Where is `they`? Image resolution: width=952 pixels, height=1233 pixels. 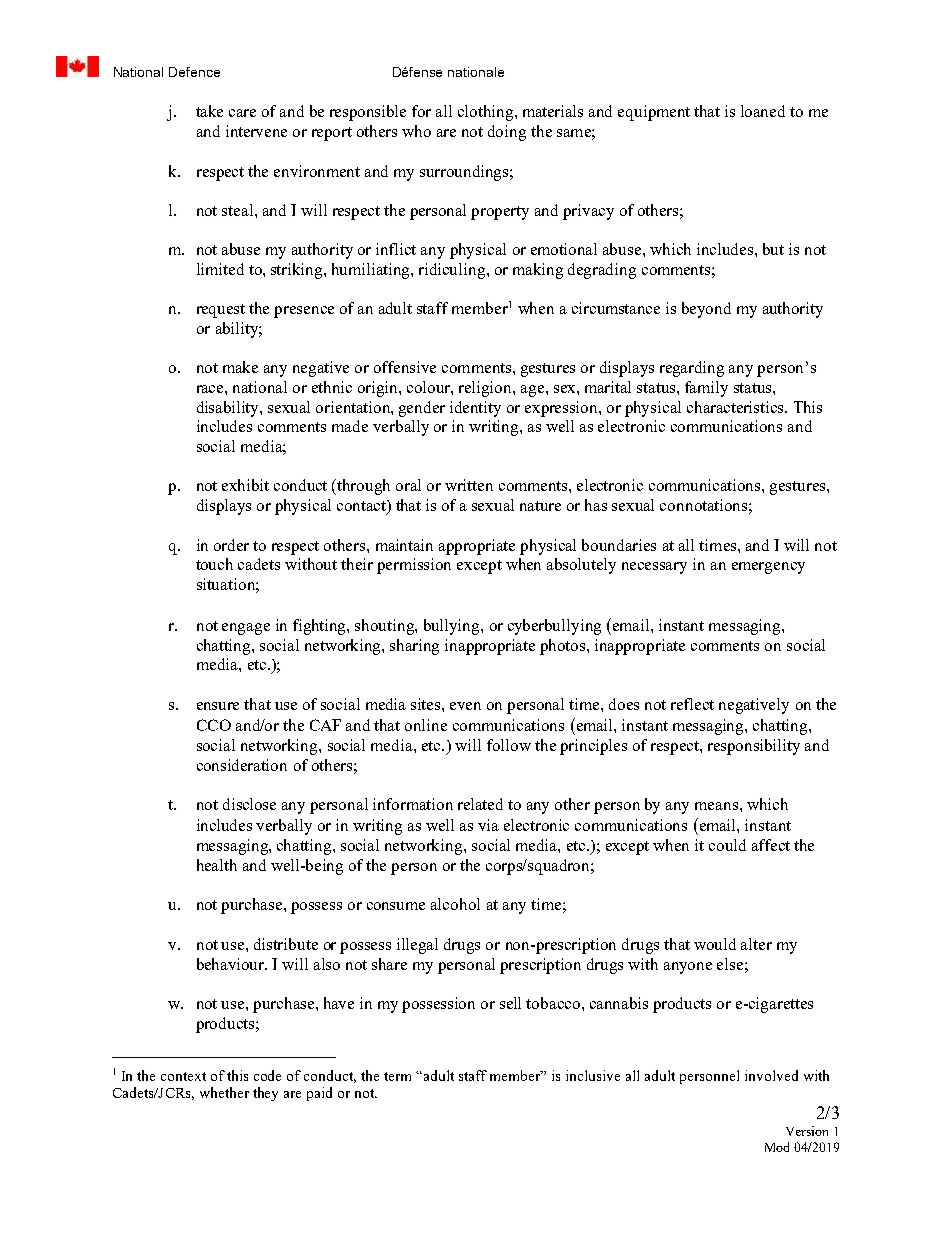
they is located at coordinates (265, 1094).
